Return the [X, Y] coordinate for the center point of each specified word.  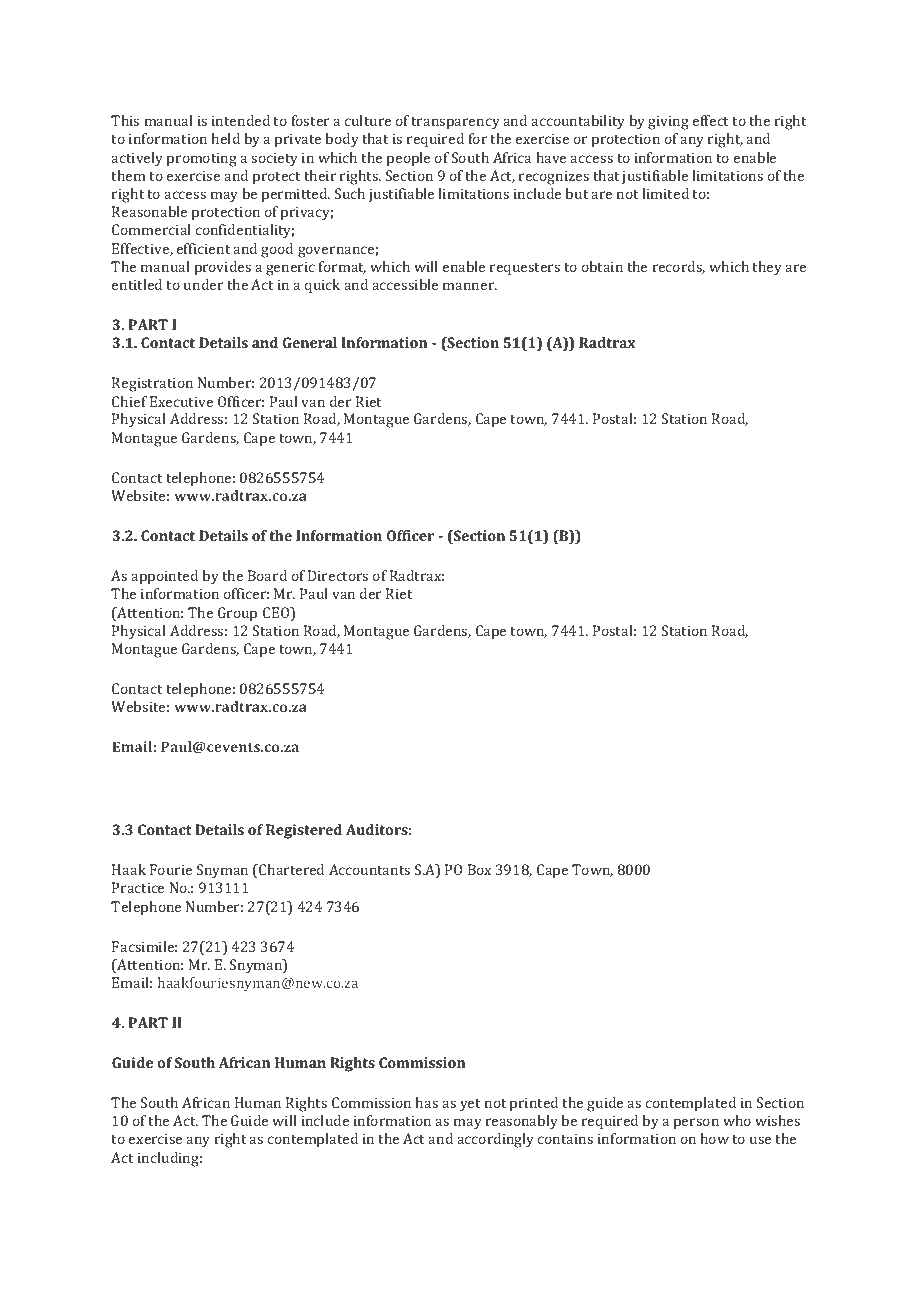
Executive [181, 401]
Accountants [369, 869]
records [679, 267]
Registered [304, 831]
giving [668, 122]
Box [479, 869]
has [426, 1102]
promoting [202, 159]
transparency [455, 123]
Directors [338, 575]
